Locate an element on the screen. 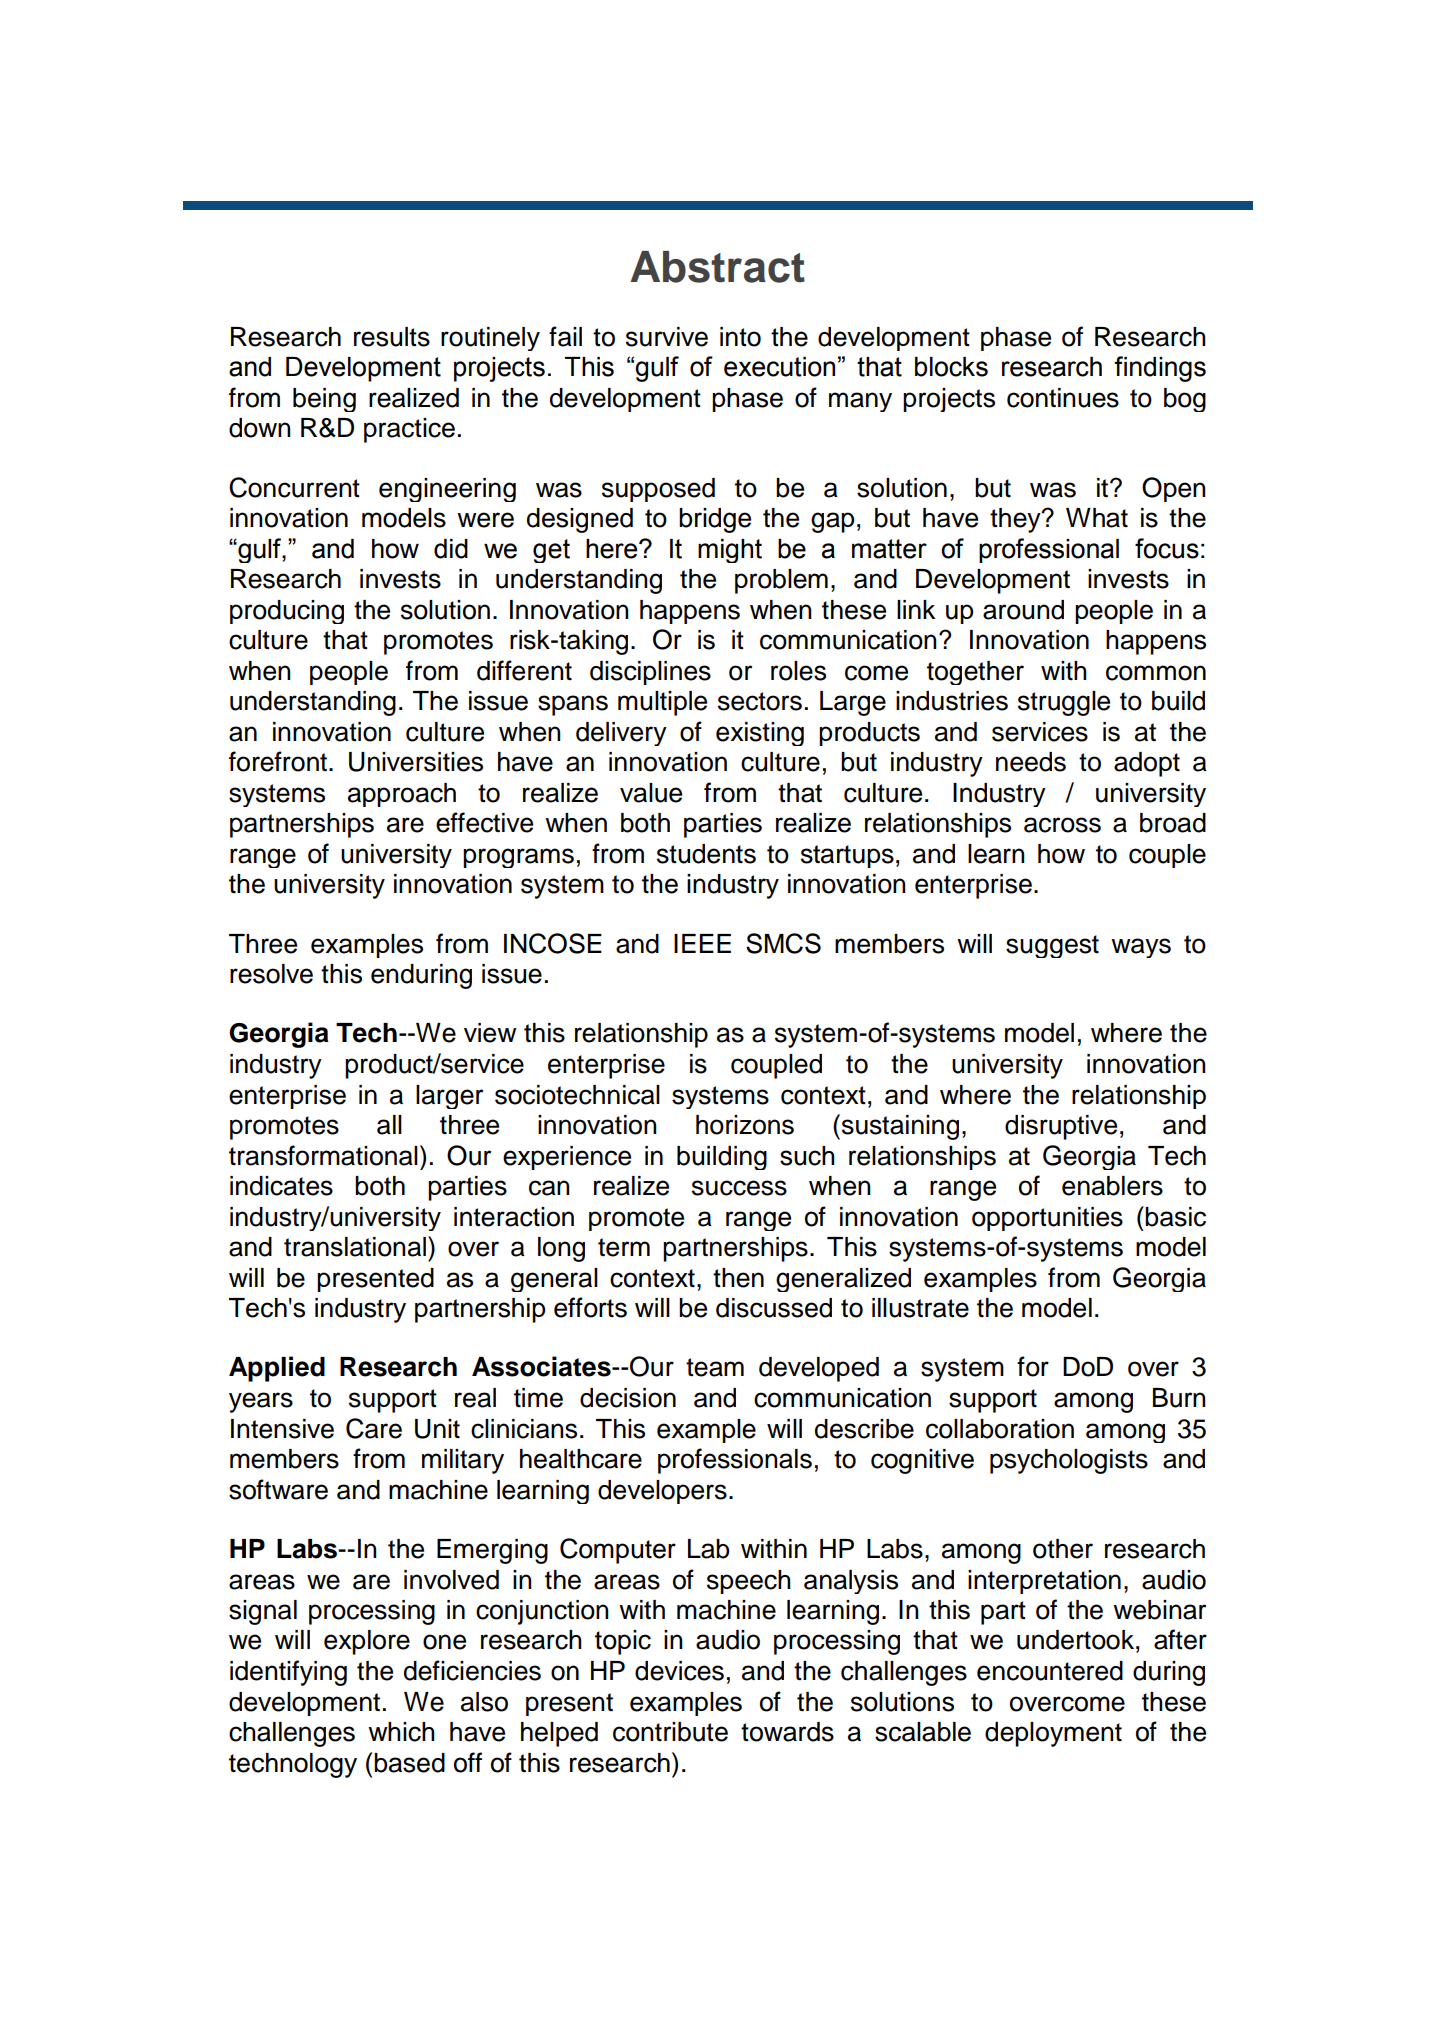 This screenshot has width=1436, height=2030. approach is located at coordinates (402, 795).
